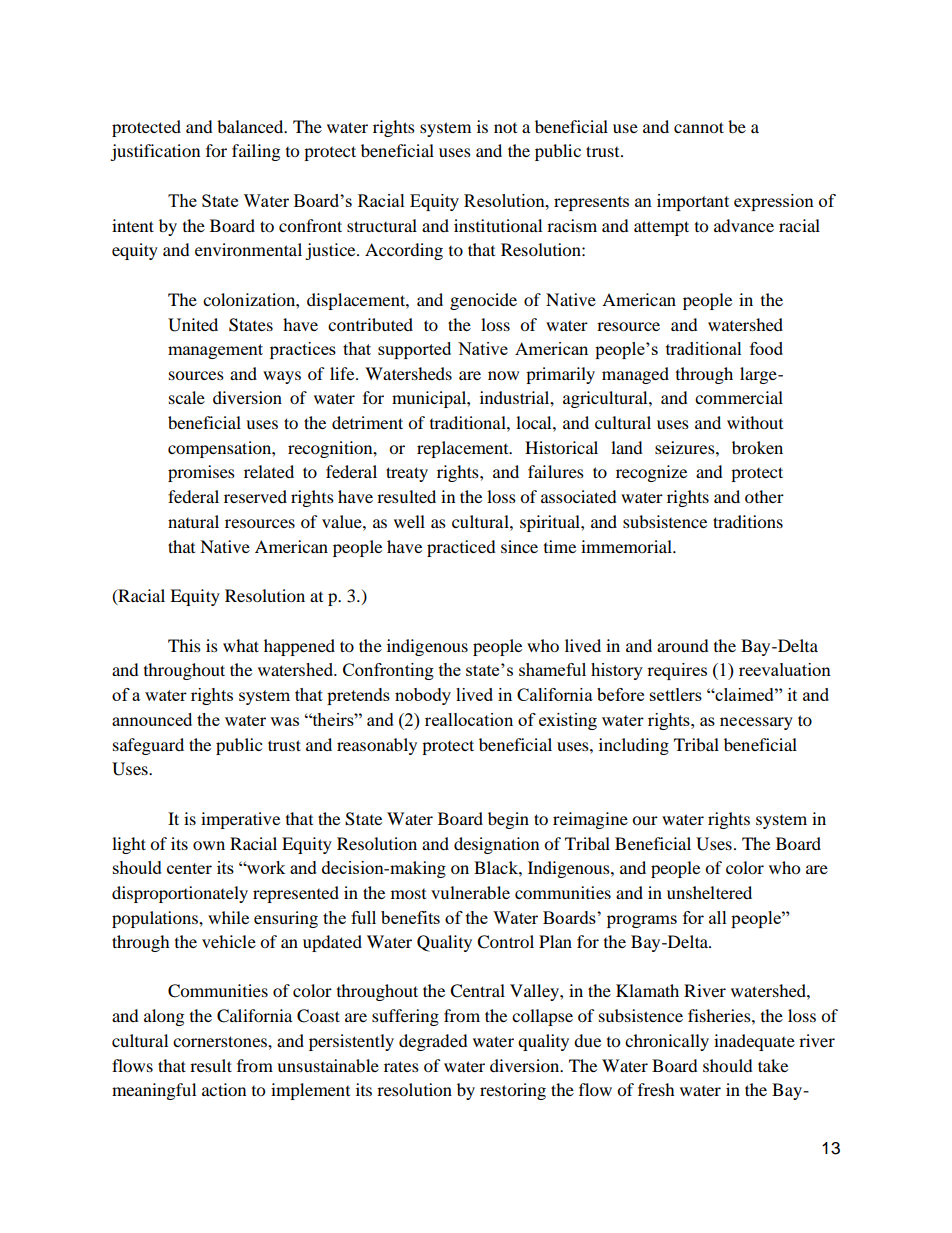 The height and width of the screenshot is (1233, 952). Describe the element at coordinates (667, 1042) in the screenshot. I see `chronically` at that location.
